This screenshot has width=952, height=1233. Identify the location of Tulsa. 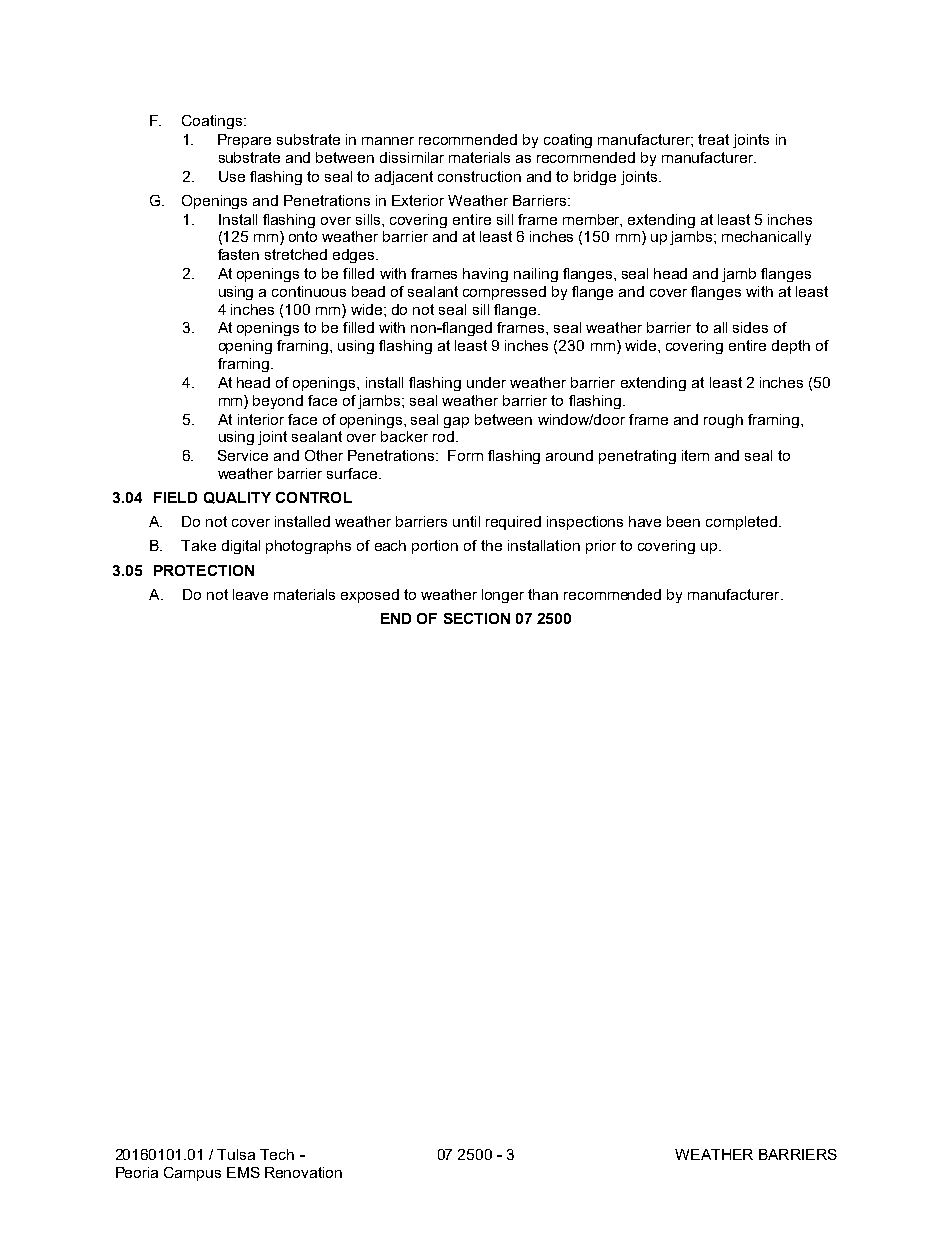
(236, 1154).
